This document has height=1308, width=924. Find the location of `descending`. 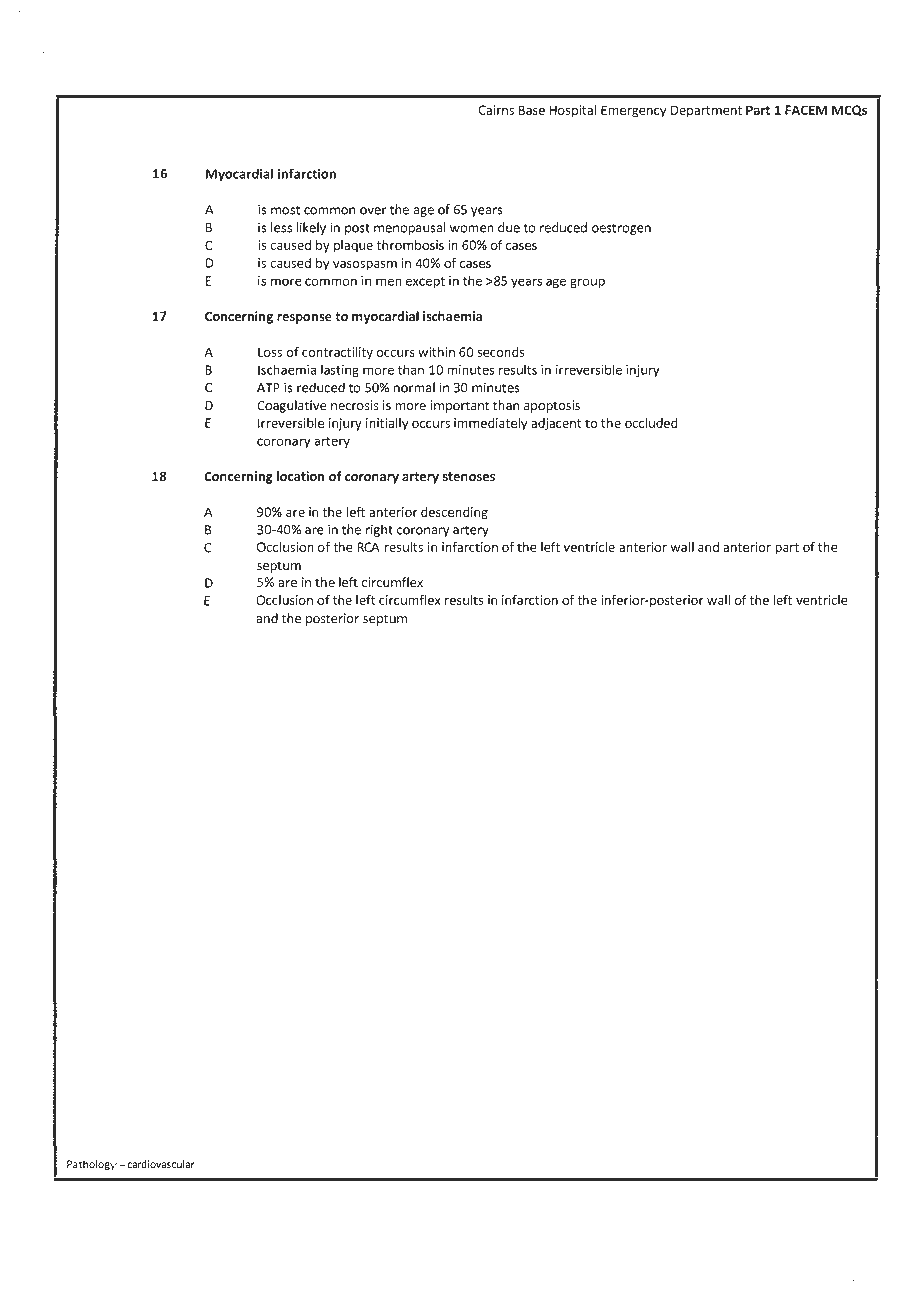

descending is located at coordinates (454, 513).
